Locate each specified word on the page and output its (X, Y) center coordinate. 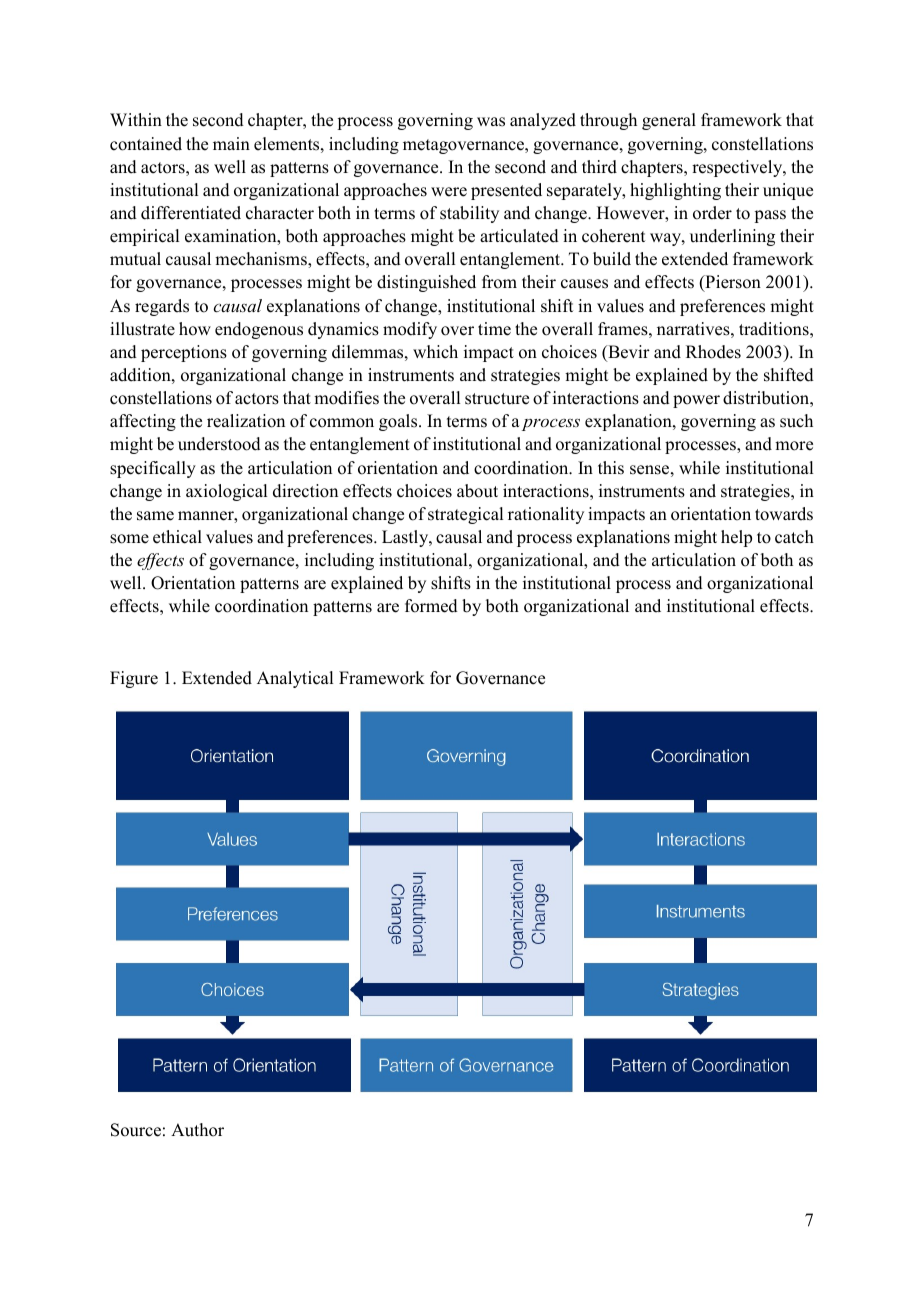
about (477, 491)
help (736, 538)
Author (197, 1130)
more (794, 446)
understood (219, 444)
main (231, 143)
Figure (134, 679)
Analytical (295, 679)
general (669, 121)
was (491, 122)
